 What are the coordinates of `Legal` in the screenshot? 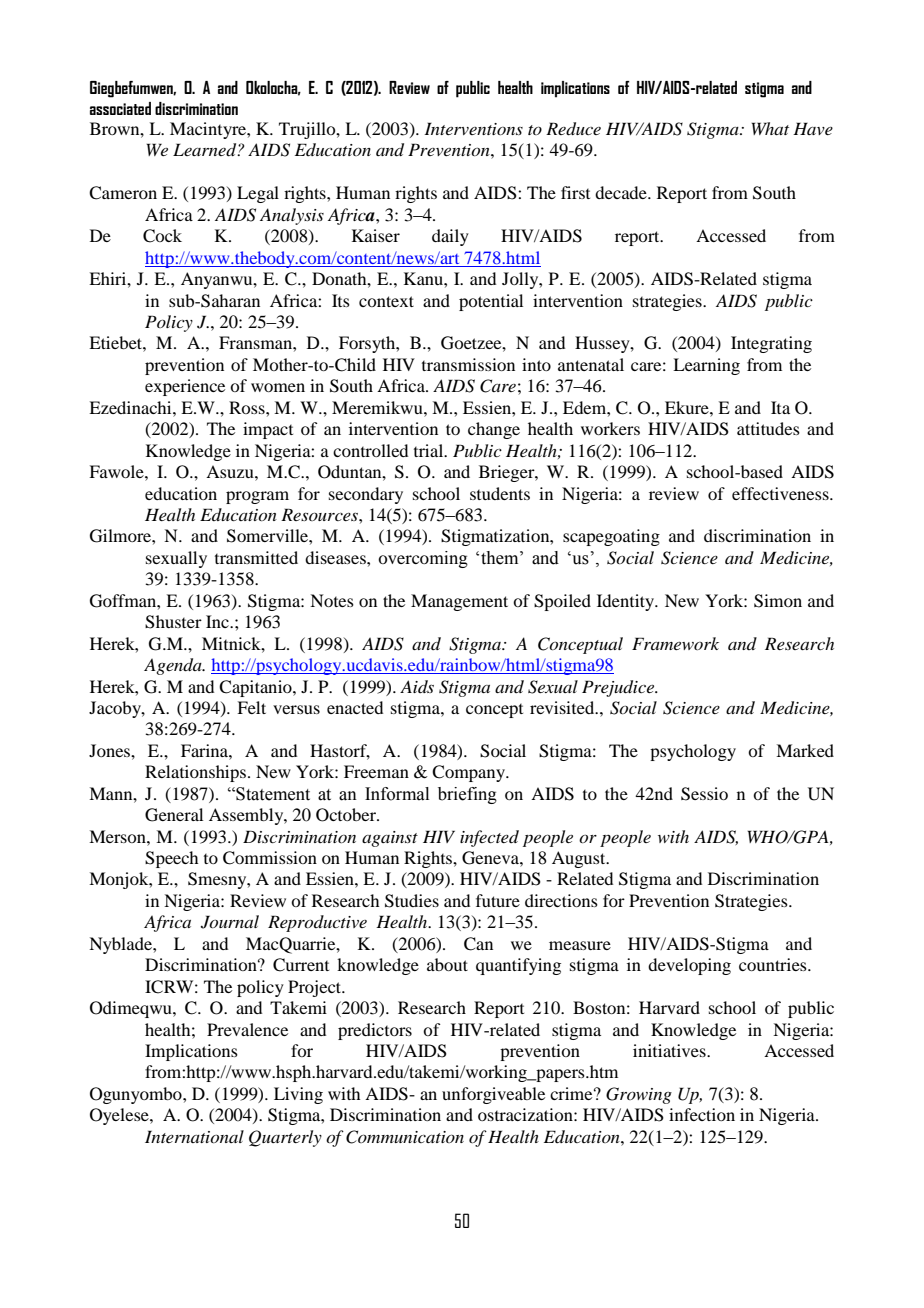 It's located at (258, 194).
